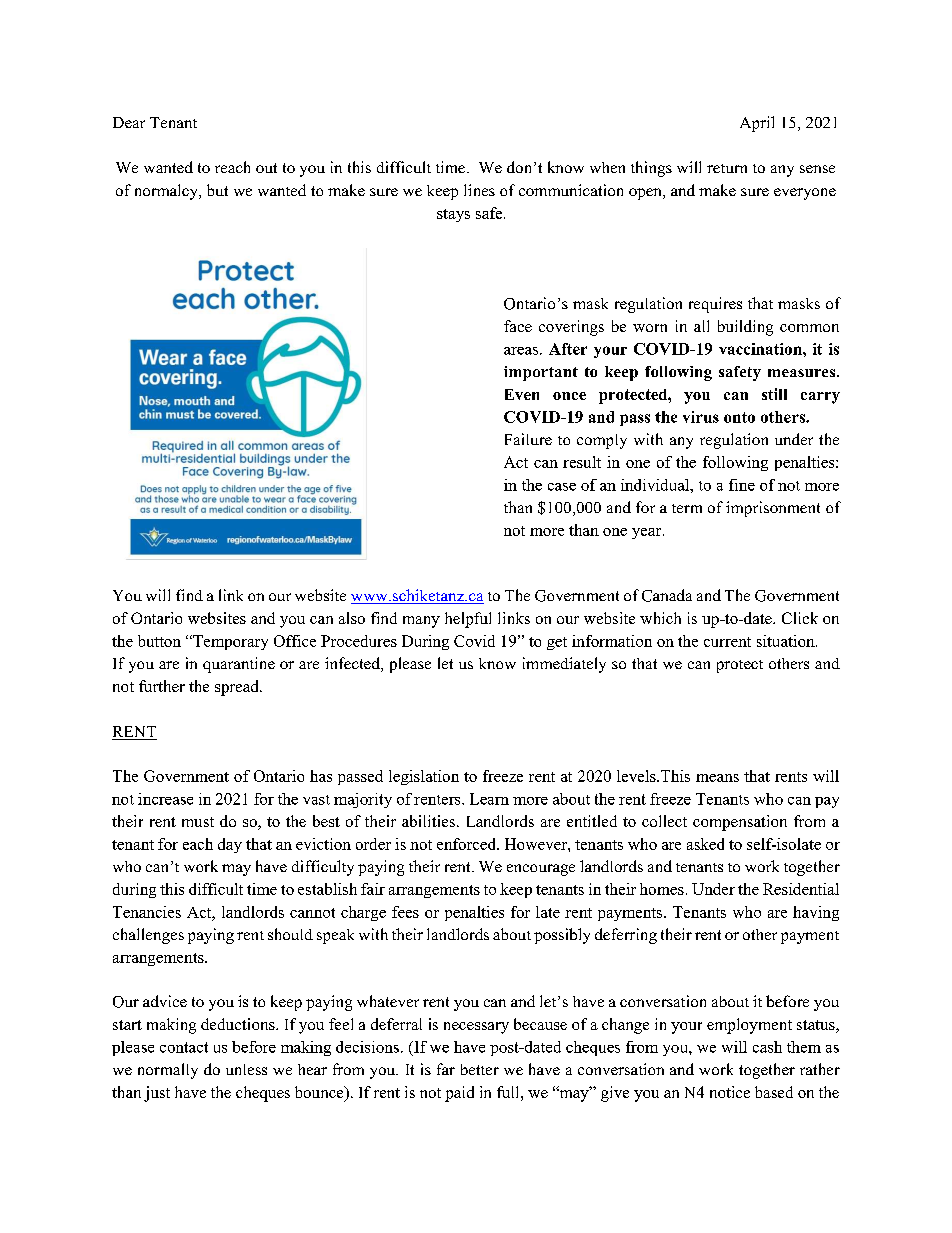 Image resolution: width=952 pixels, height=1233 pixels. I want to click on lines, so click(479, 190).
